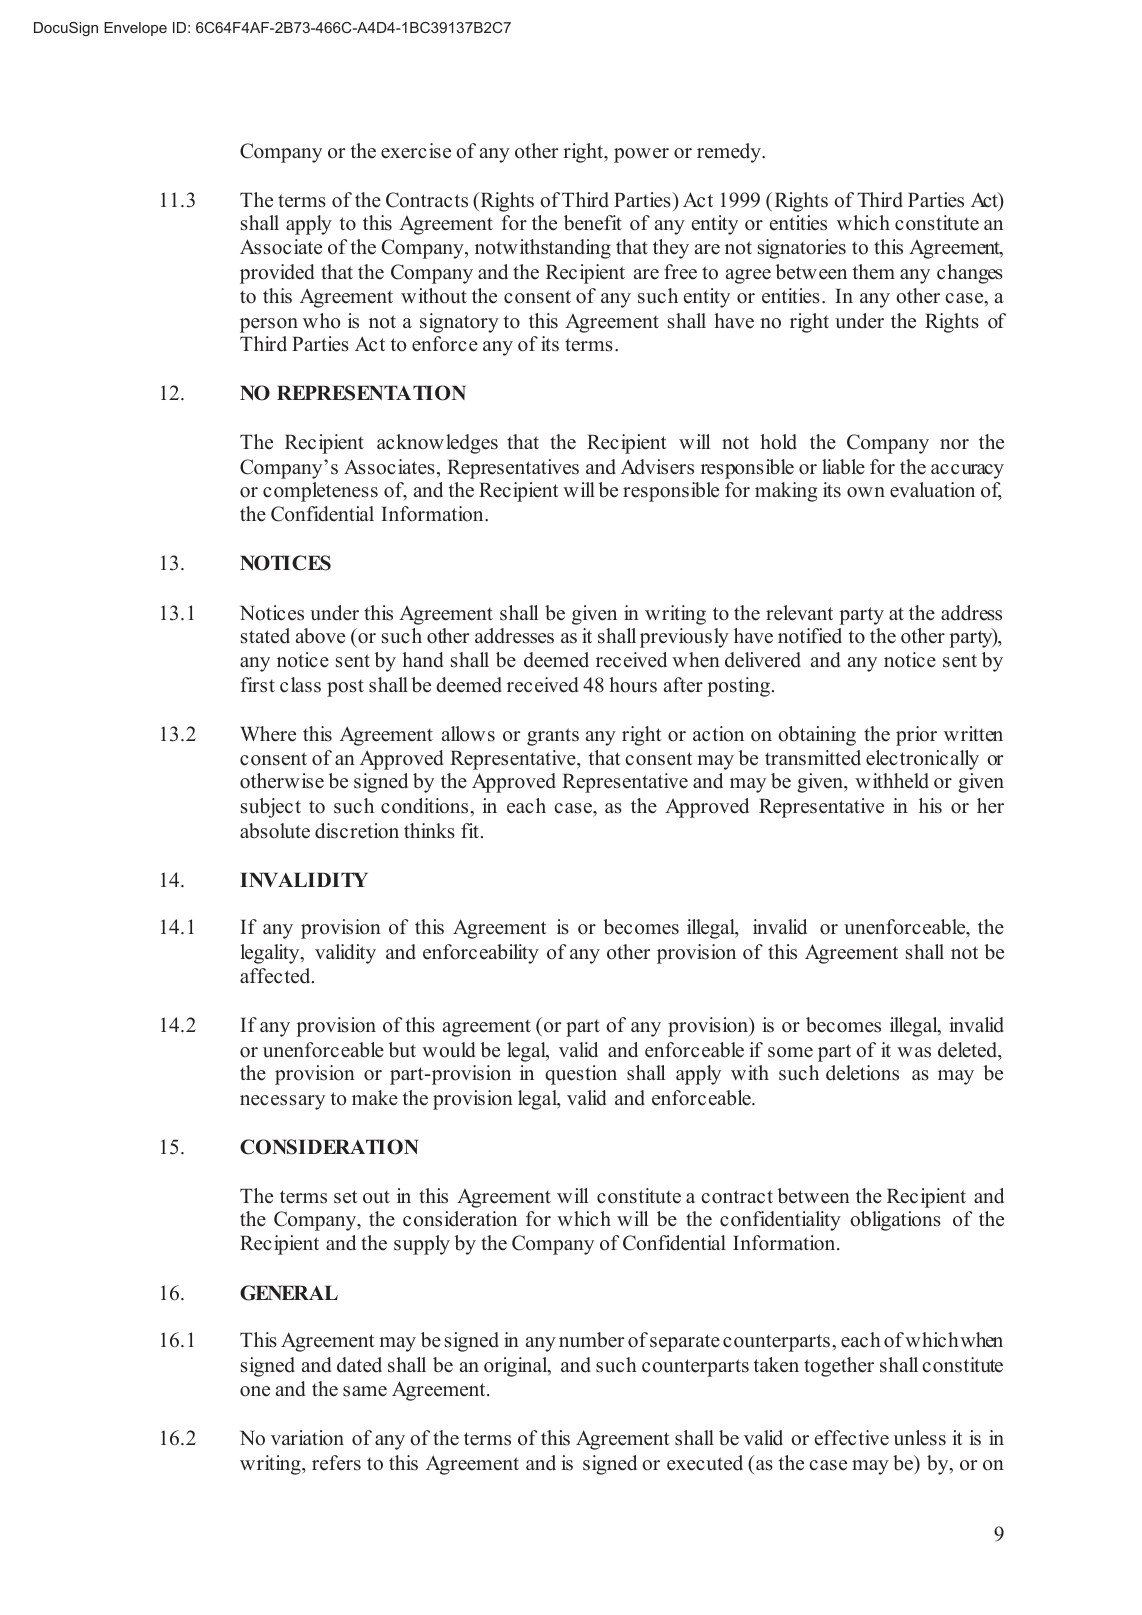 Image resolution: width=1142 pixels, height=1615 pixels. I want to click on hours, so click(633, 685).
